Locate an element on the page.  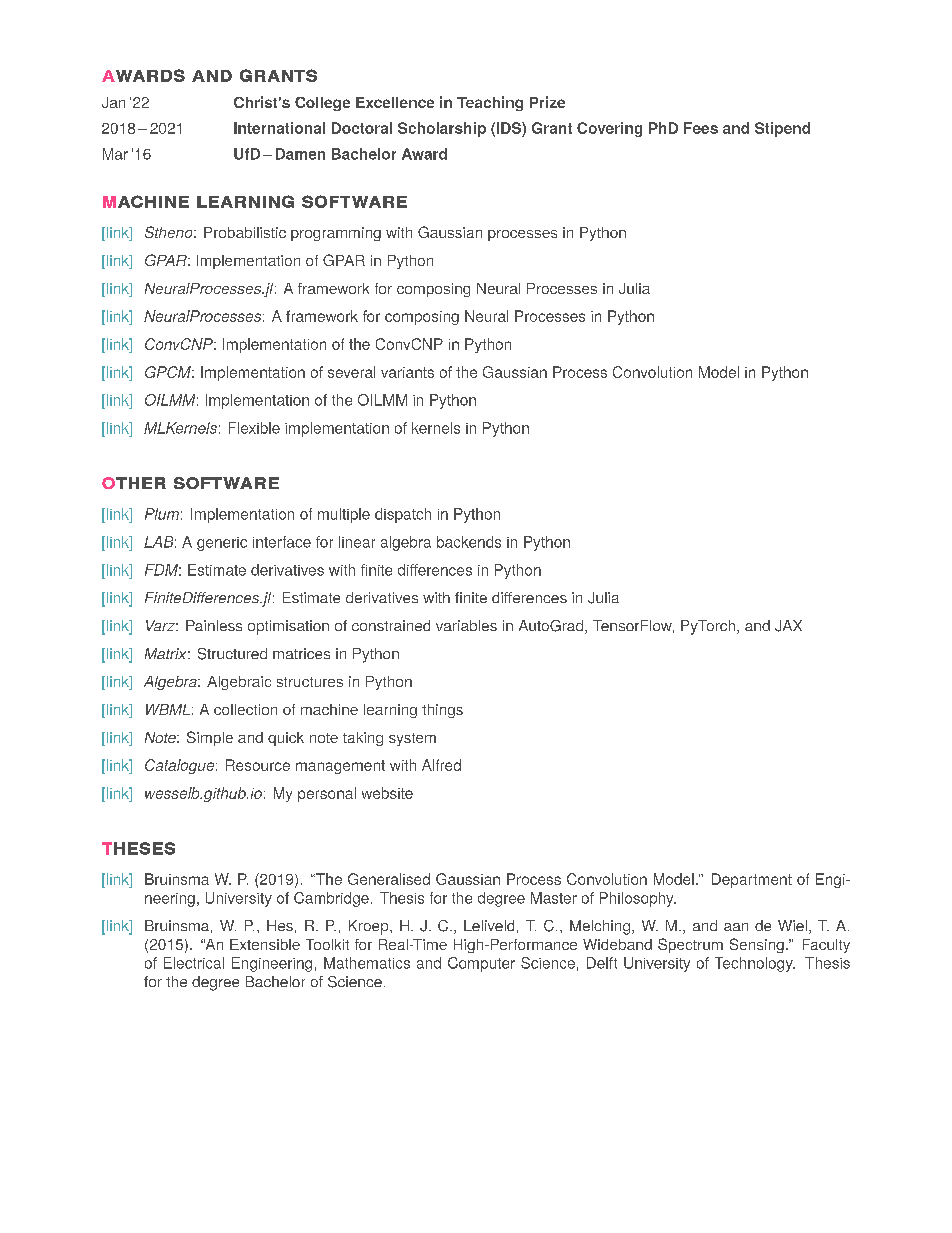
Computer is located at coordinates (481, 964).
